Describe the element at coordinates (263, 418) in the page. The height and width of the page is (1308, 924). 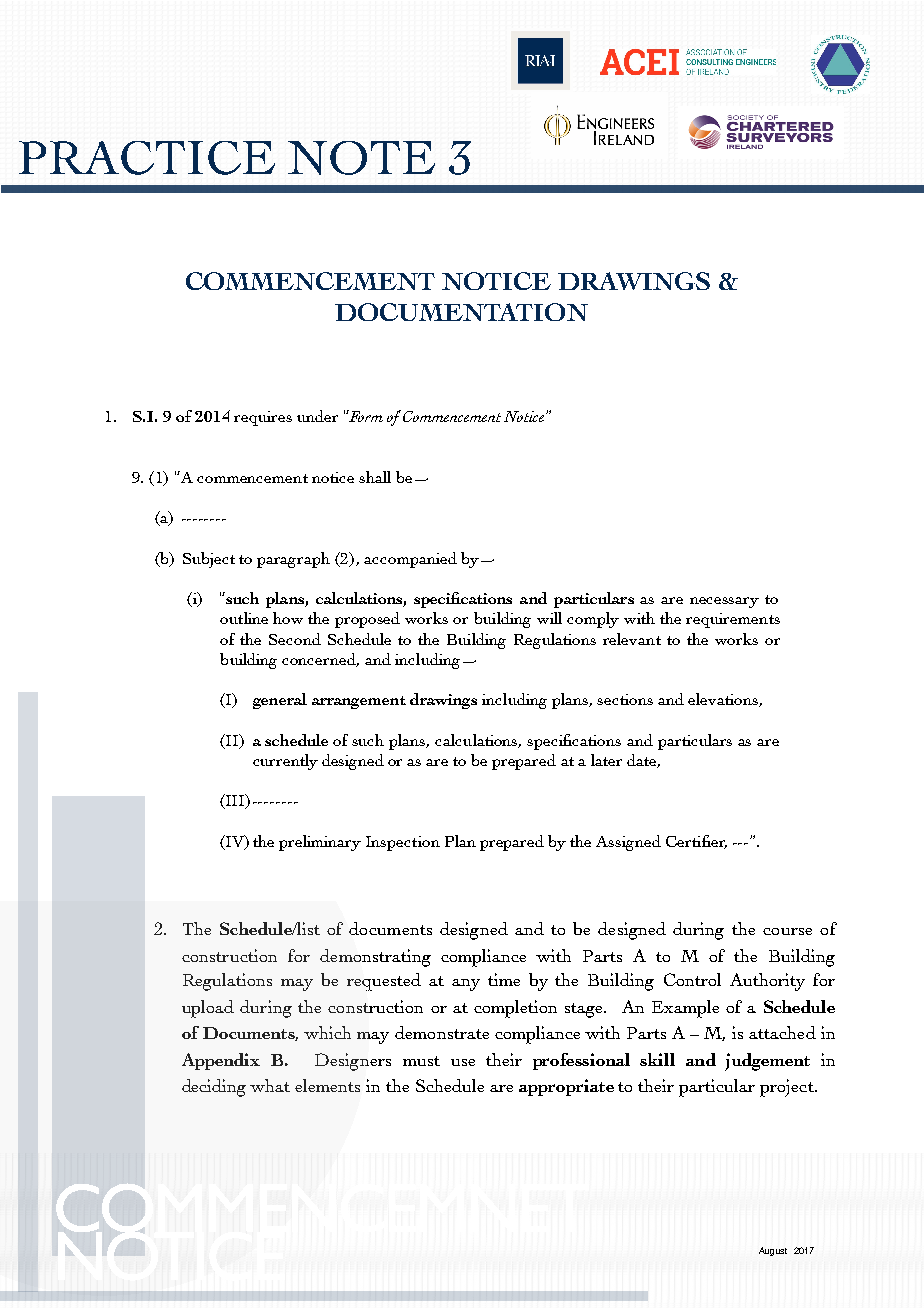
I see `requires` at that location.
